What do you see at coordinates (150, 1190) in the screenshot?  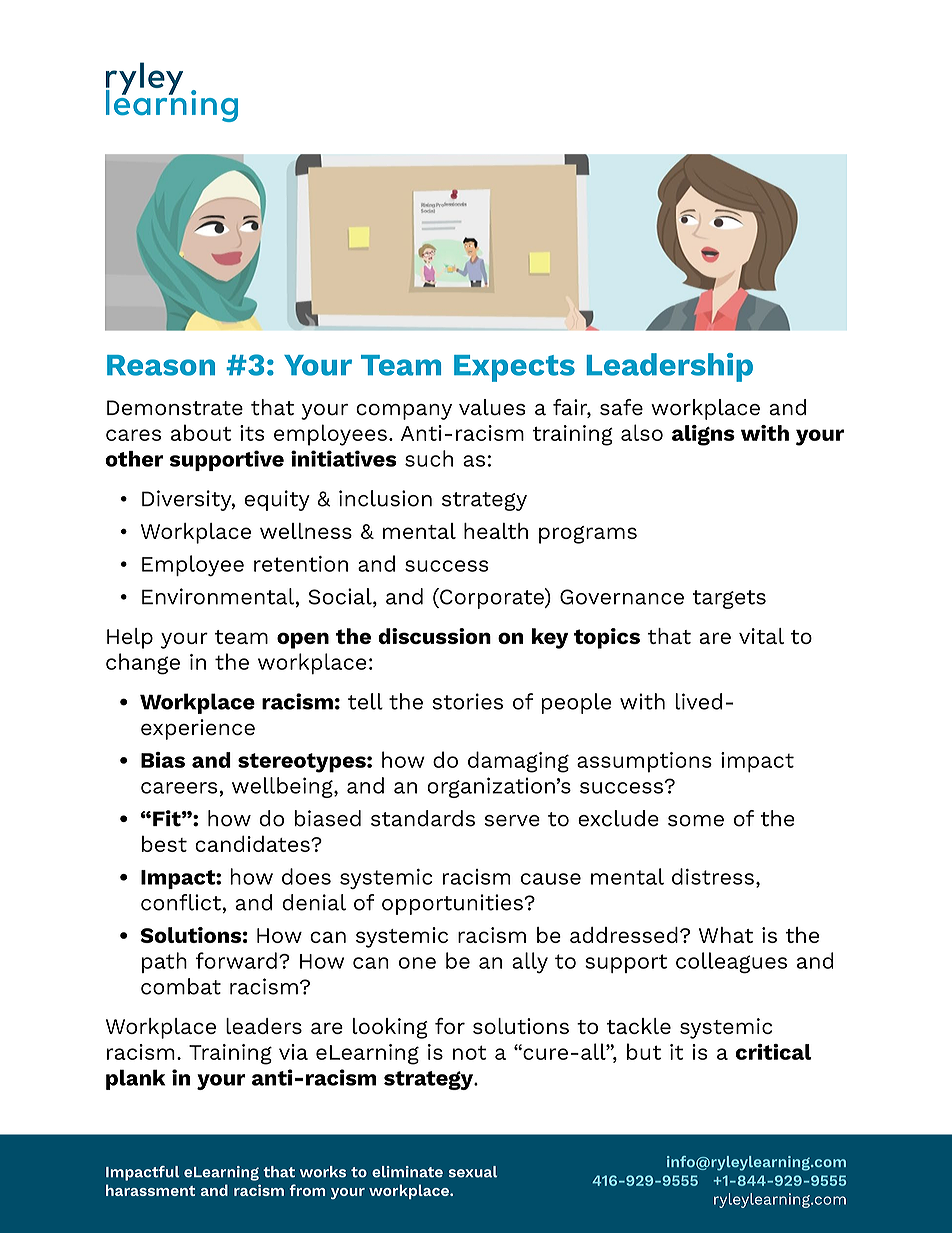 I see `harassment` at bounding box center [150, 1190].
